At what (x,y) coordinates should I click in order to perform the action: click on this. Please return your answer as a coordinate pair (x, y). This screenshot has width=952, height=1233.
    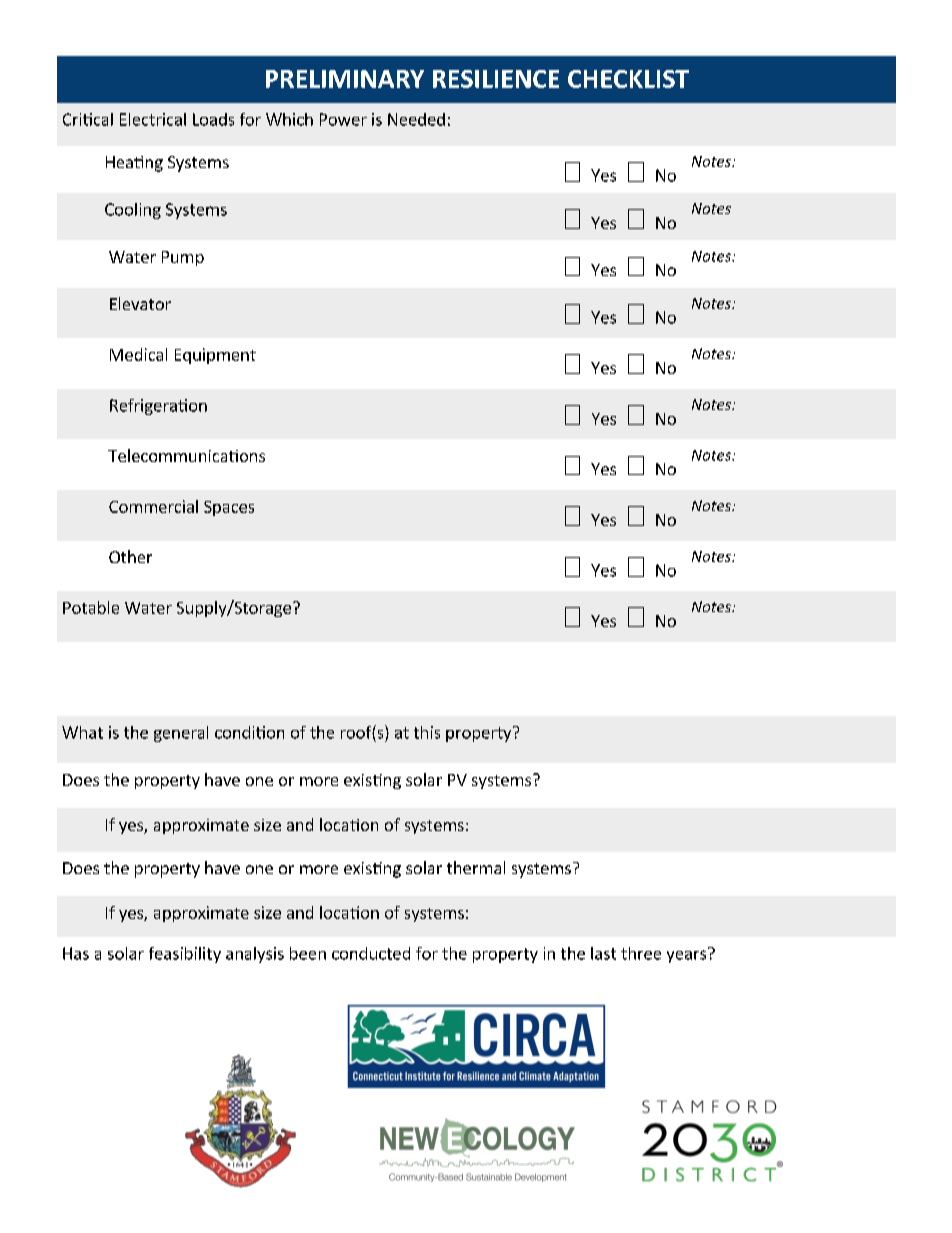
    Looking at the image, I should click on (427, 732).
